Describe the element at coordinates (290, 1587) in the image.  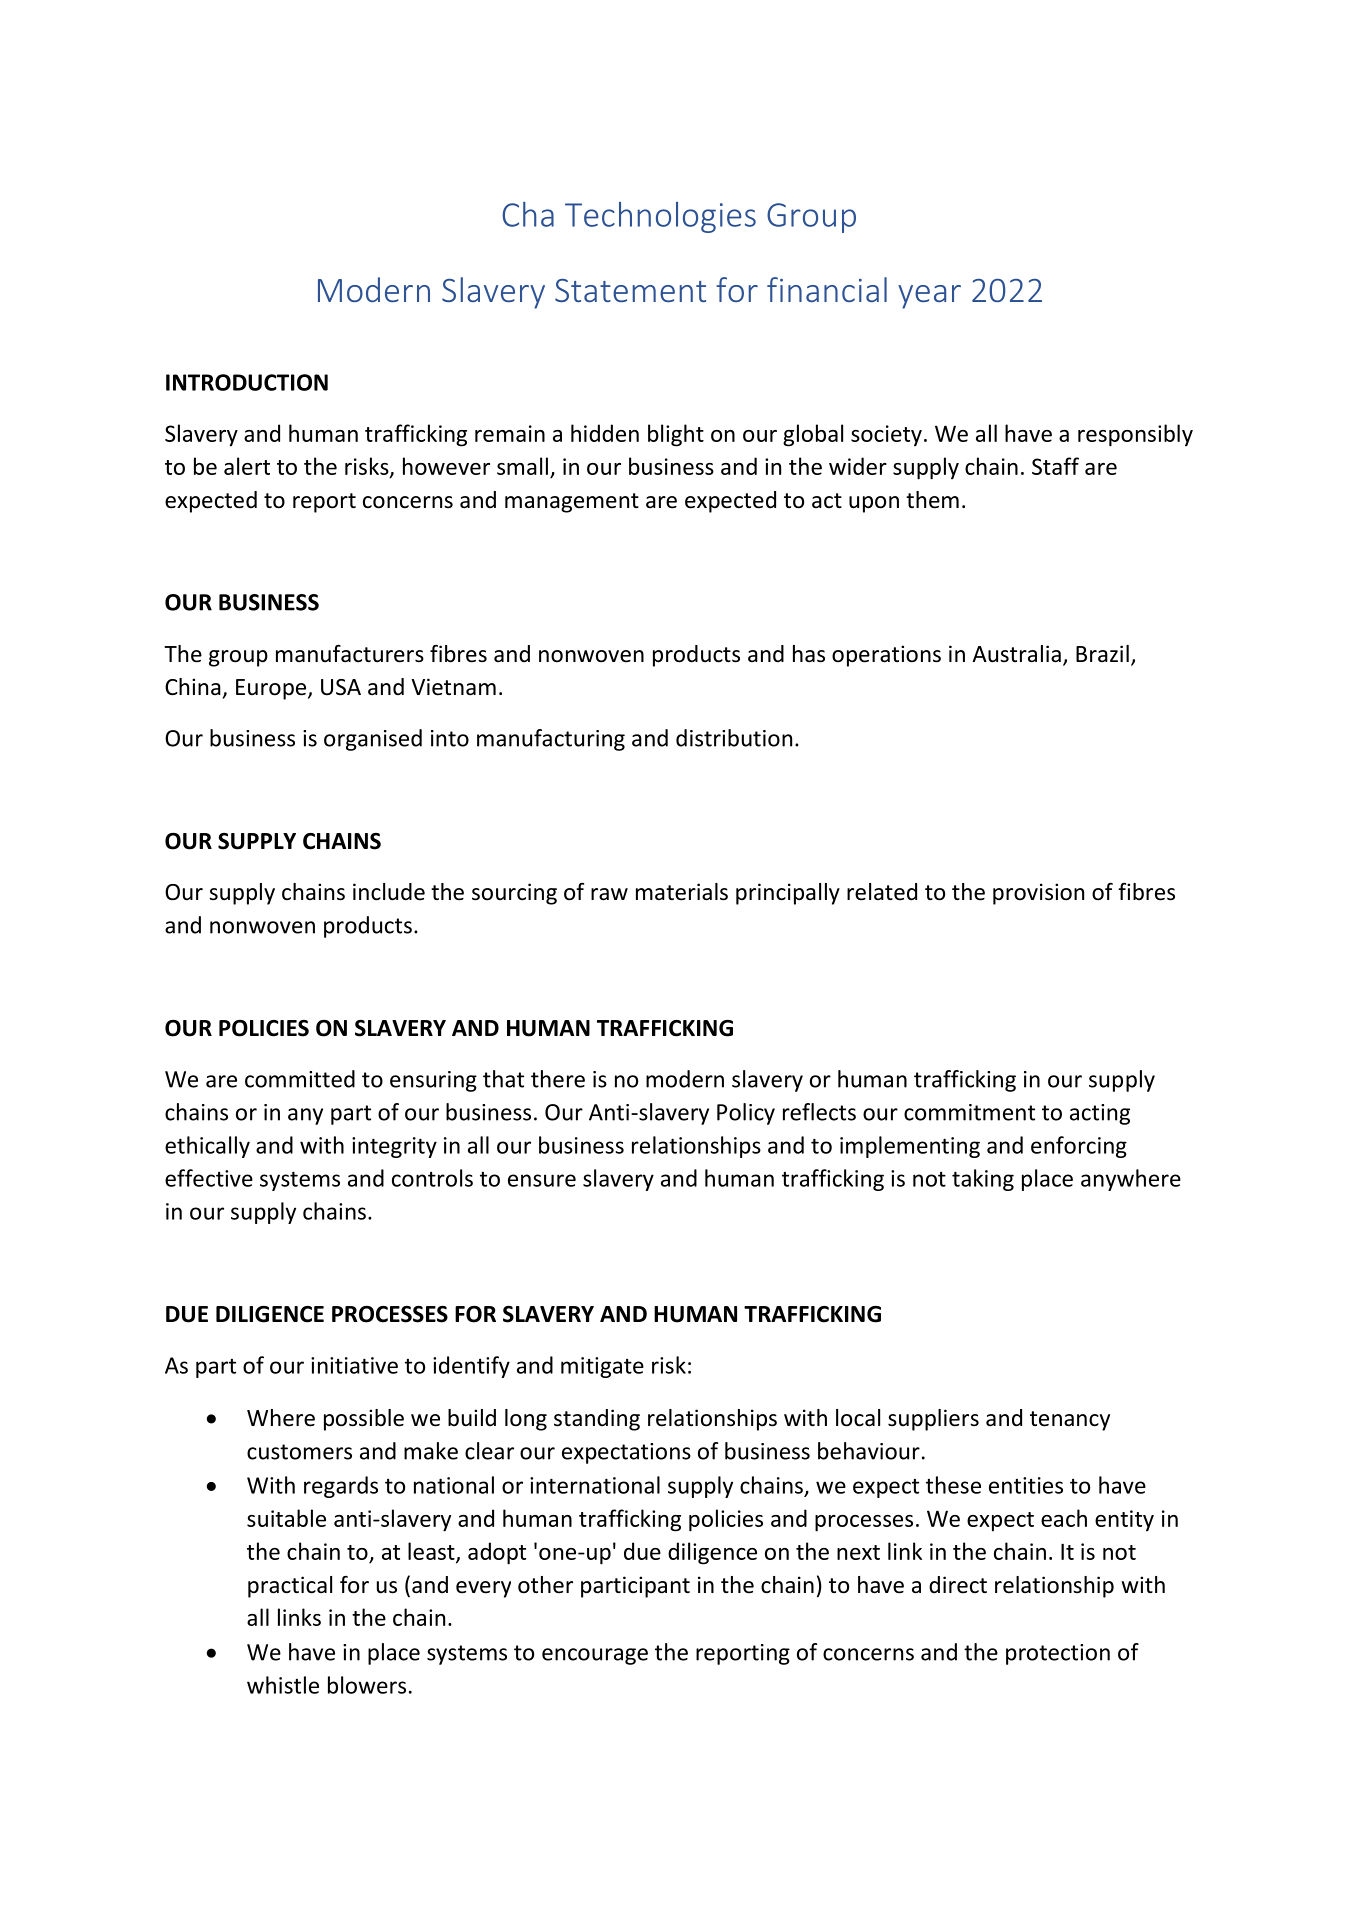
I see `practical` at that location.
